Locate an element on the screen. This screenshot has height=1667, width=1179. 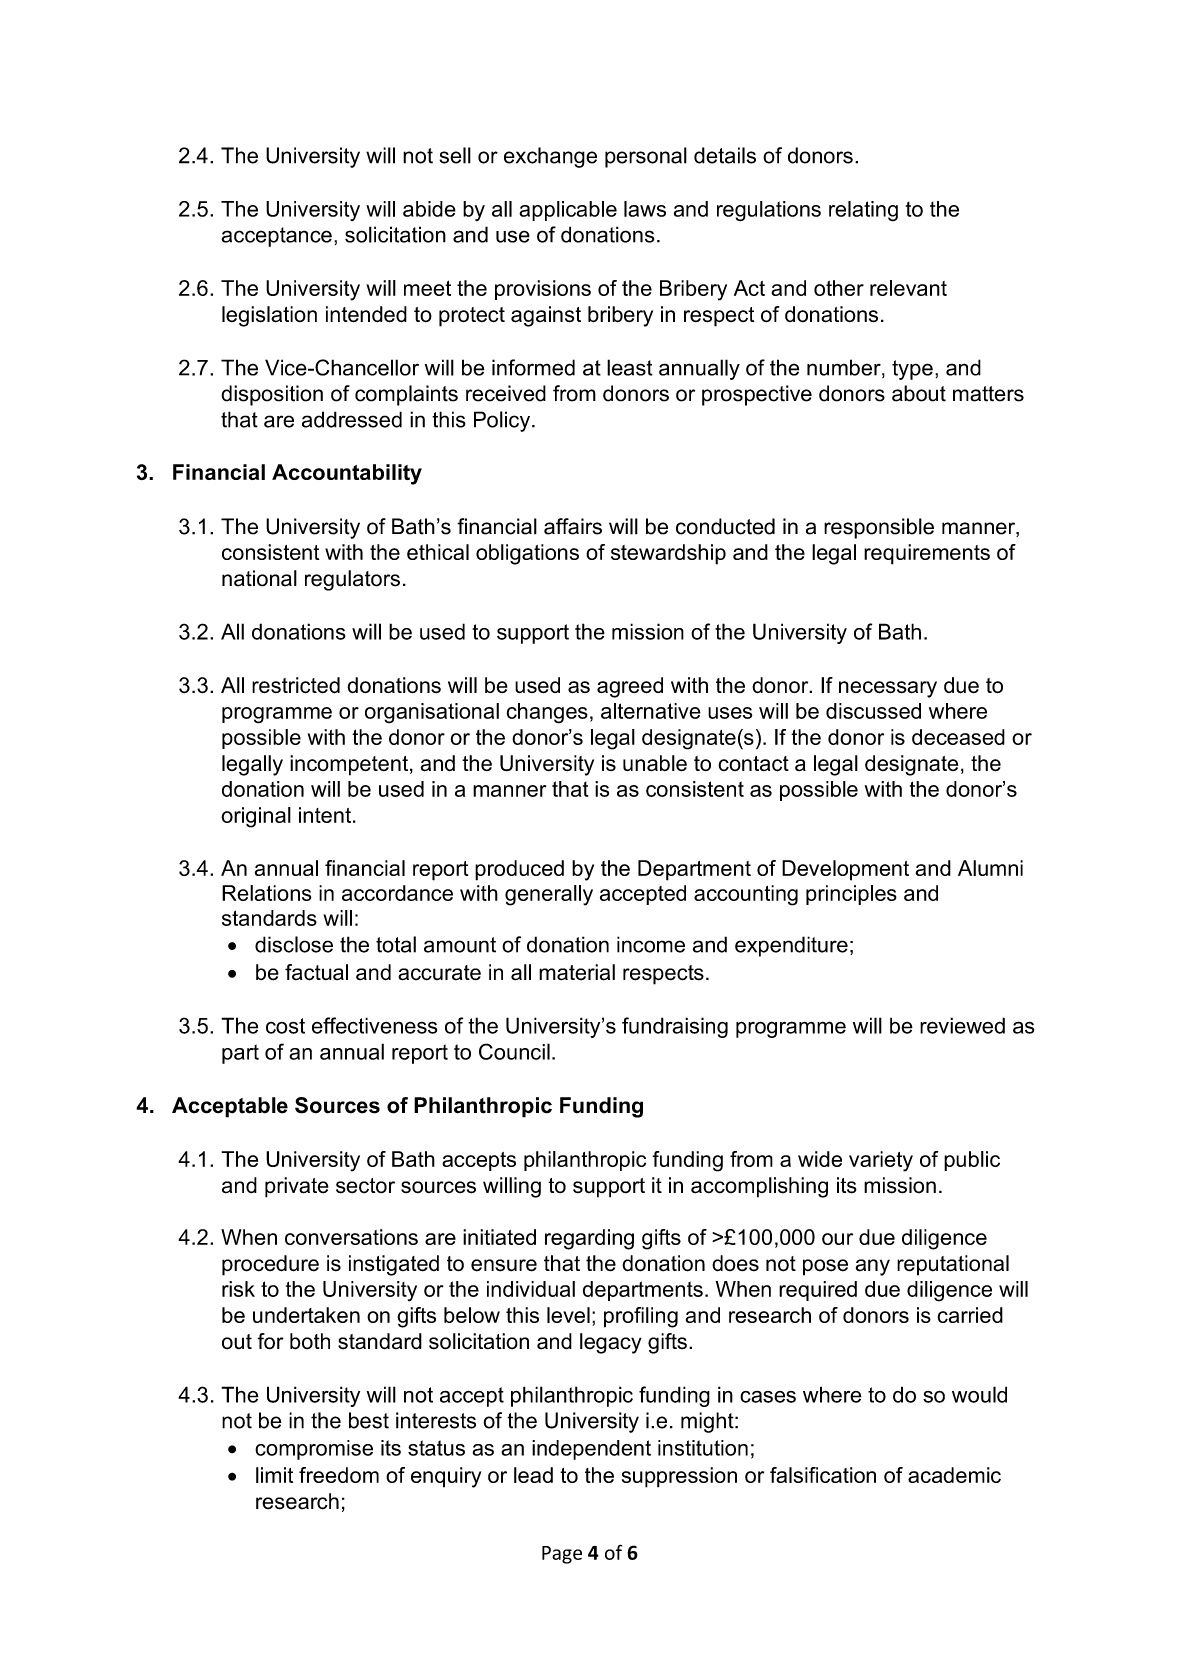
intent is located at coordinates (326, 815).
